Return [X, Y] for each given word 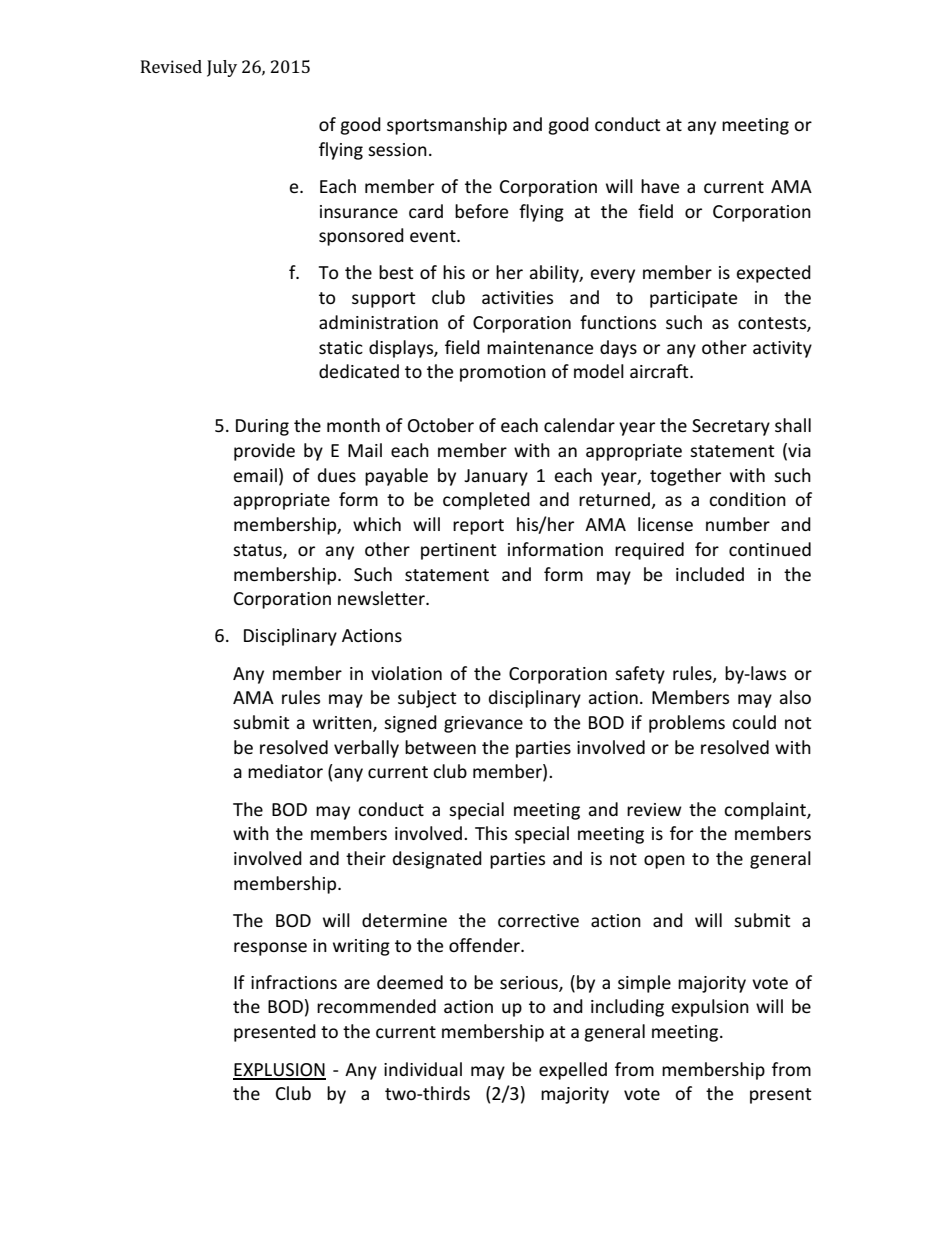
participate [693, 299]
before [481, 211]
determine [404, 920]
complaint [766, 811]
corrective [538, 920]
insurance [359, 211]
